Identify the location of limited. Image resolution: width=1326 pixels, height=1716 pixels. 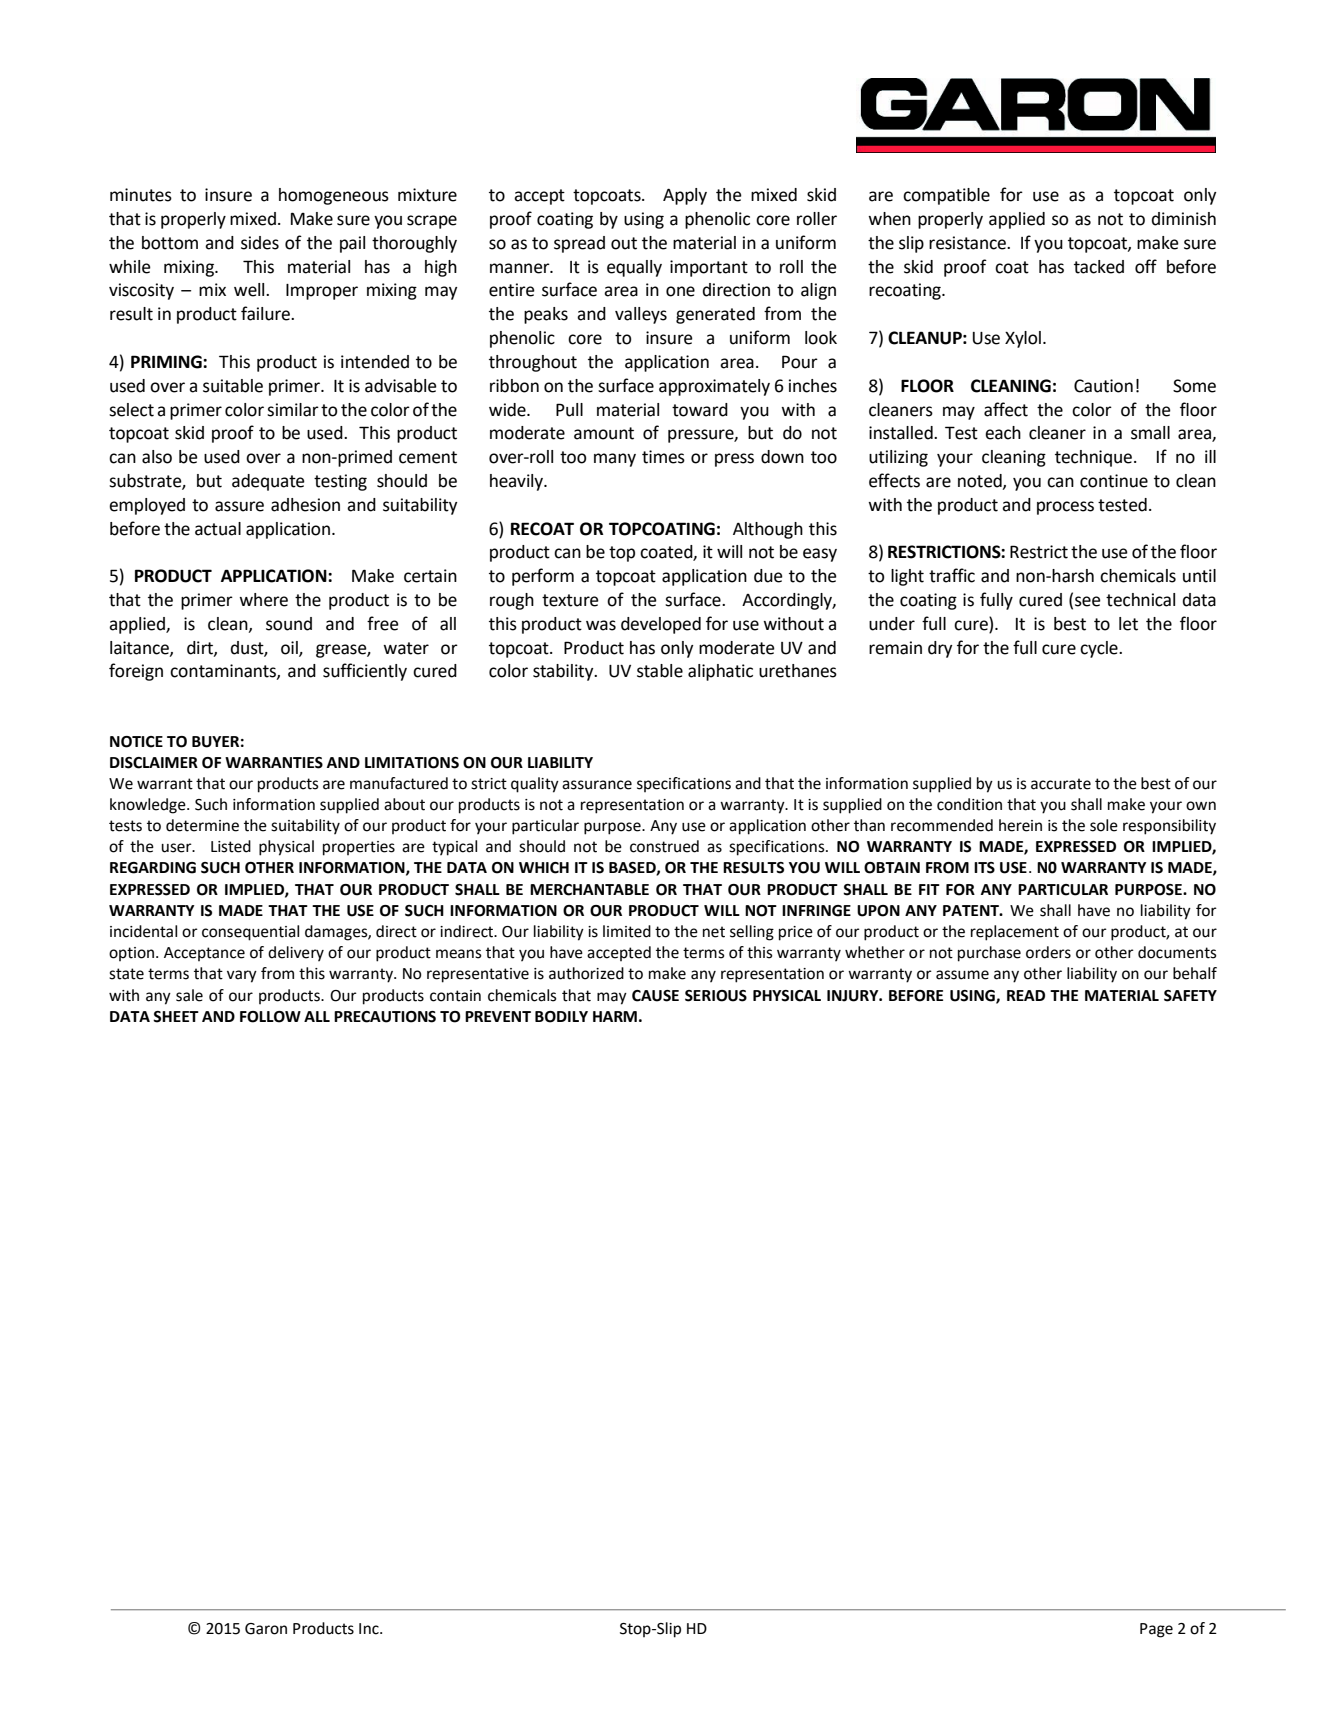
(627, 931).
